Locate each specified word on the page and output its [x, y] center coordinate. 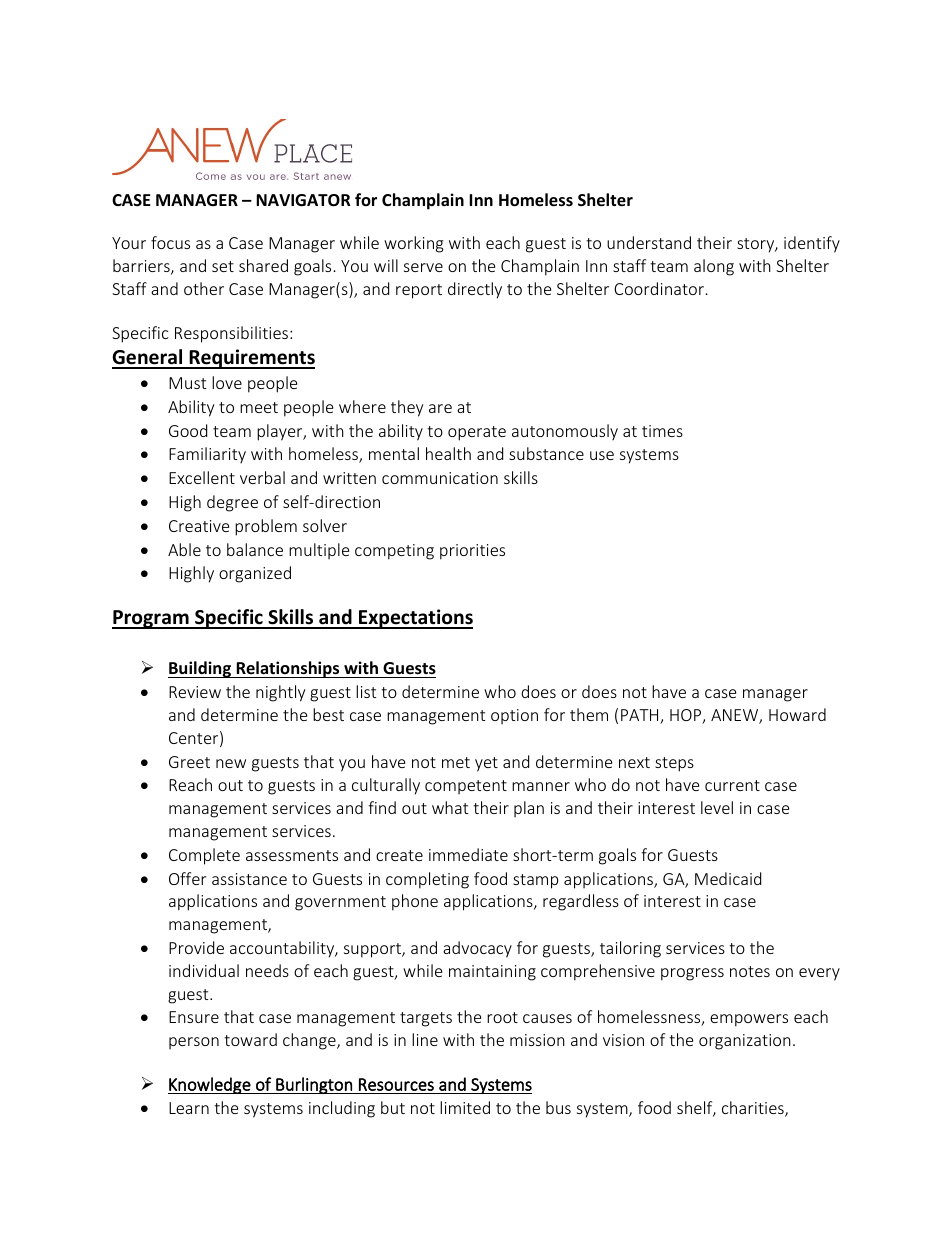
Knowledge [210, 1085]
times [662, 431]
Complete [204, 856]
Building [200, 669]
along [714, 267]
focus [170, 242]
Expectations [415, 619]
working [414, 244]
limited [465, 1107]
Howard [797, 714]
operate [477, 433]
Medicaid [728, 878]
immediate [468, 854]
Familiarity [207, 455]
